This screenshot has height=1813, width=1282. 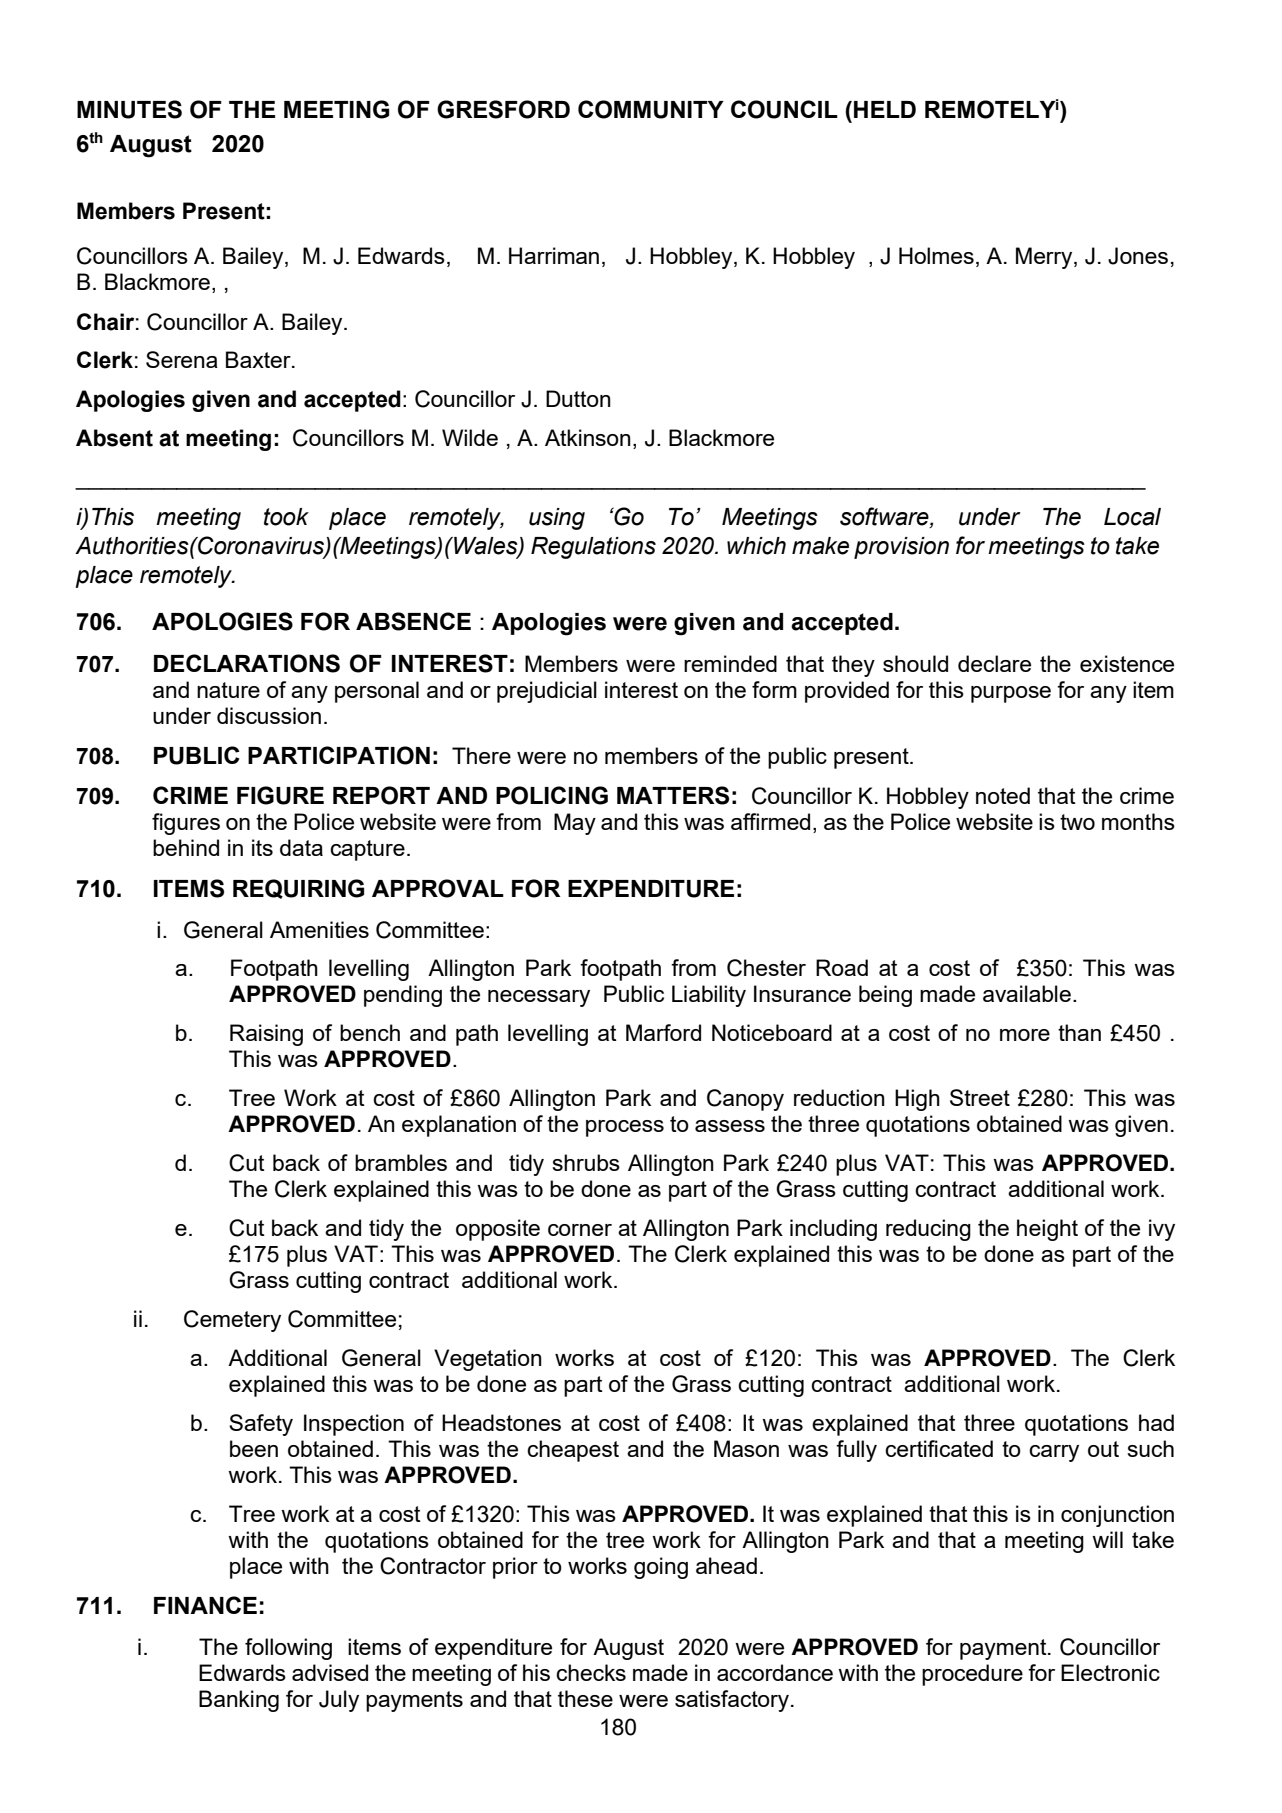 What do you see at coordinates (232, 1321) in the screenshot?
I see `Cemetery` at bounding box center [232, 1321].
